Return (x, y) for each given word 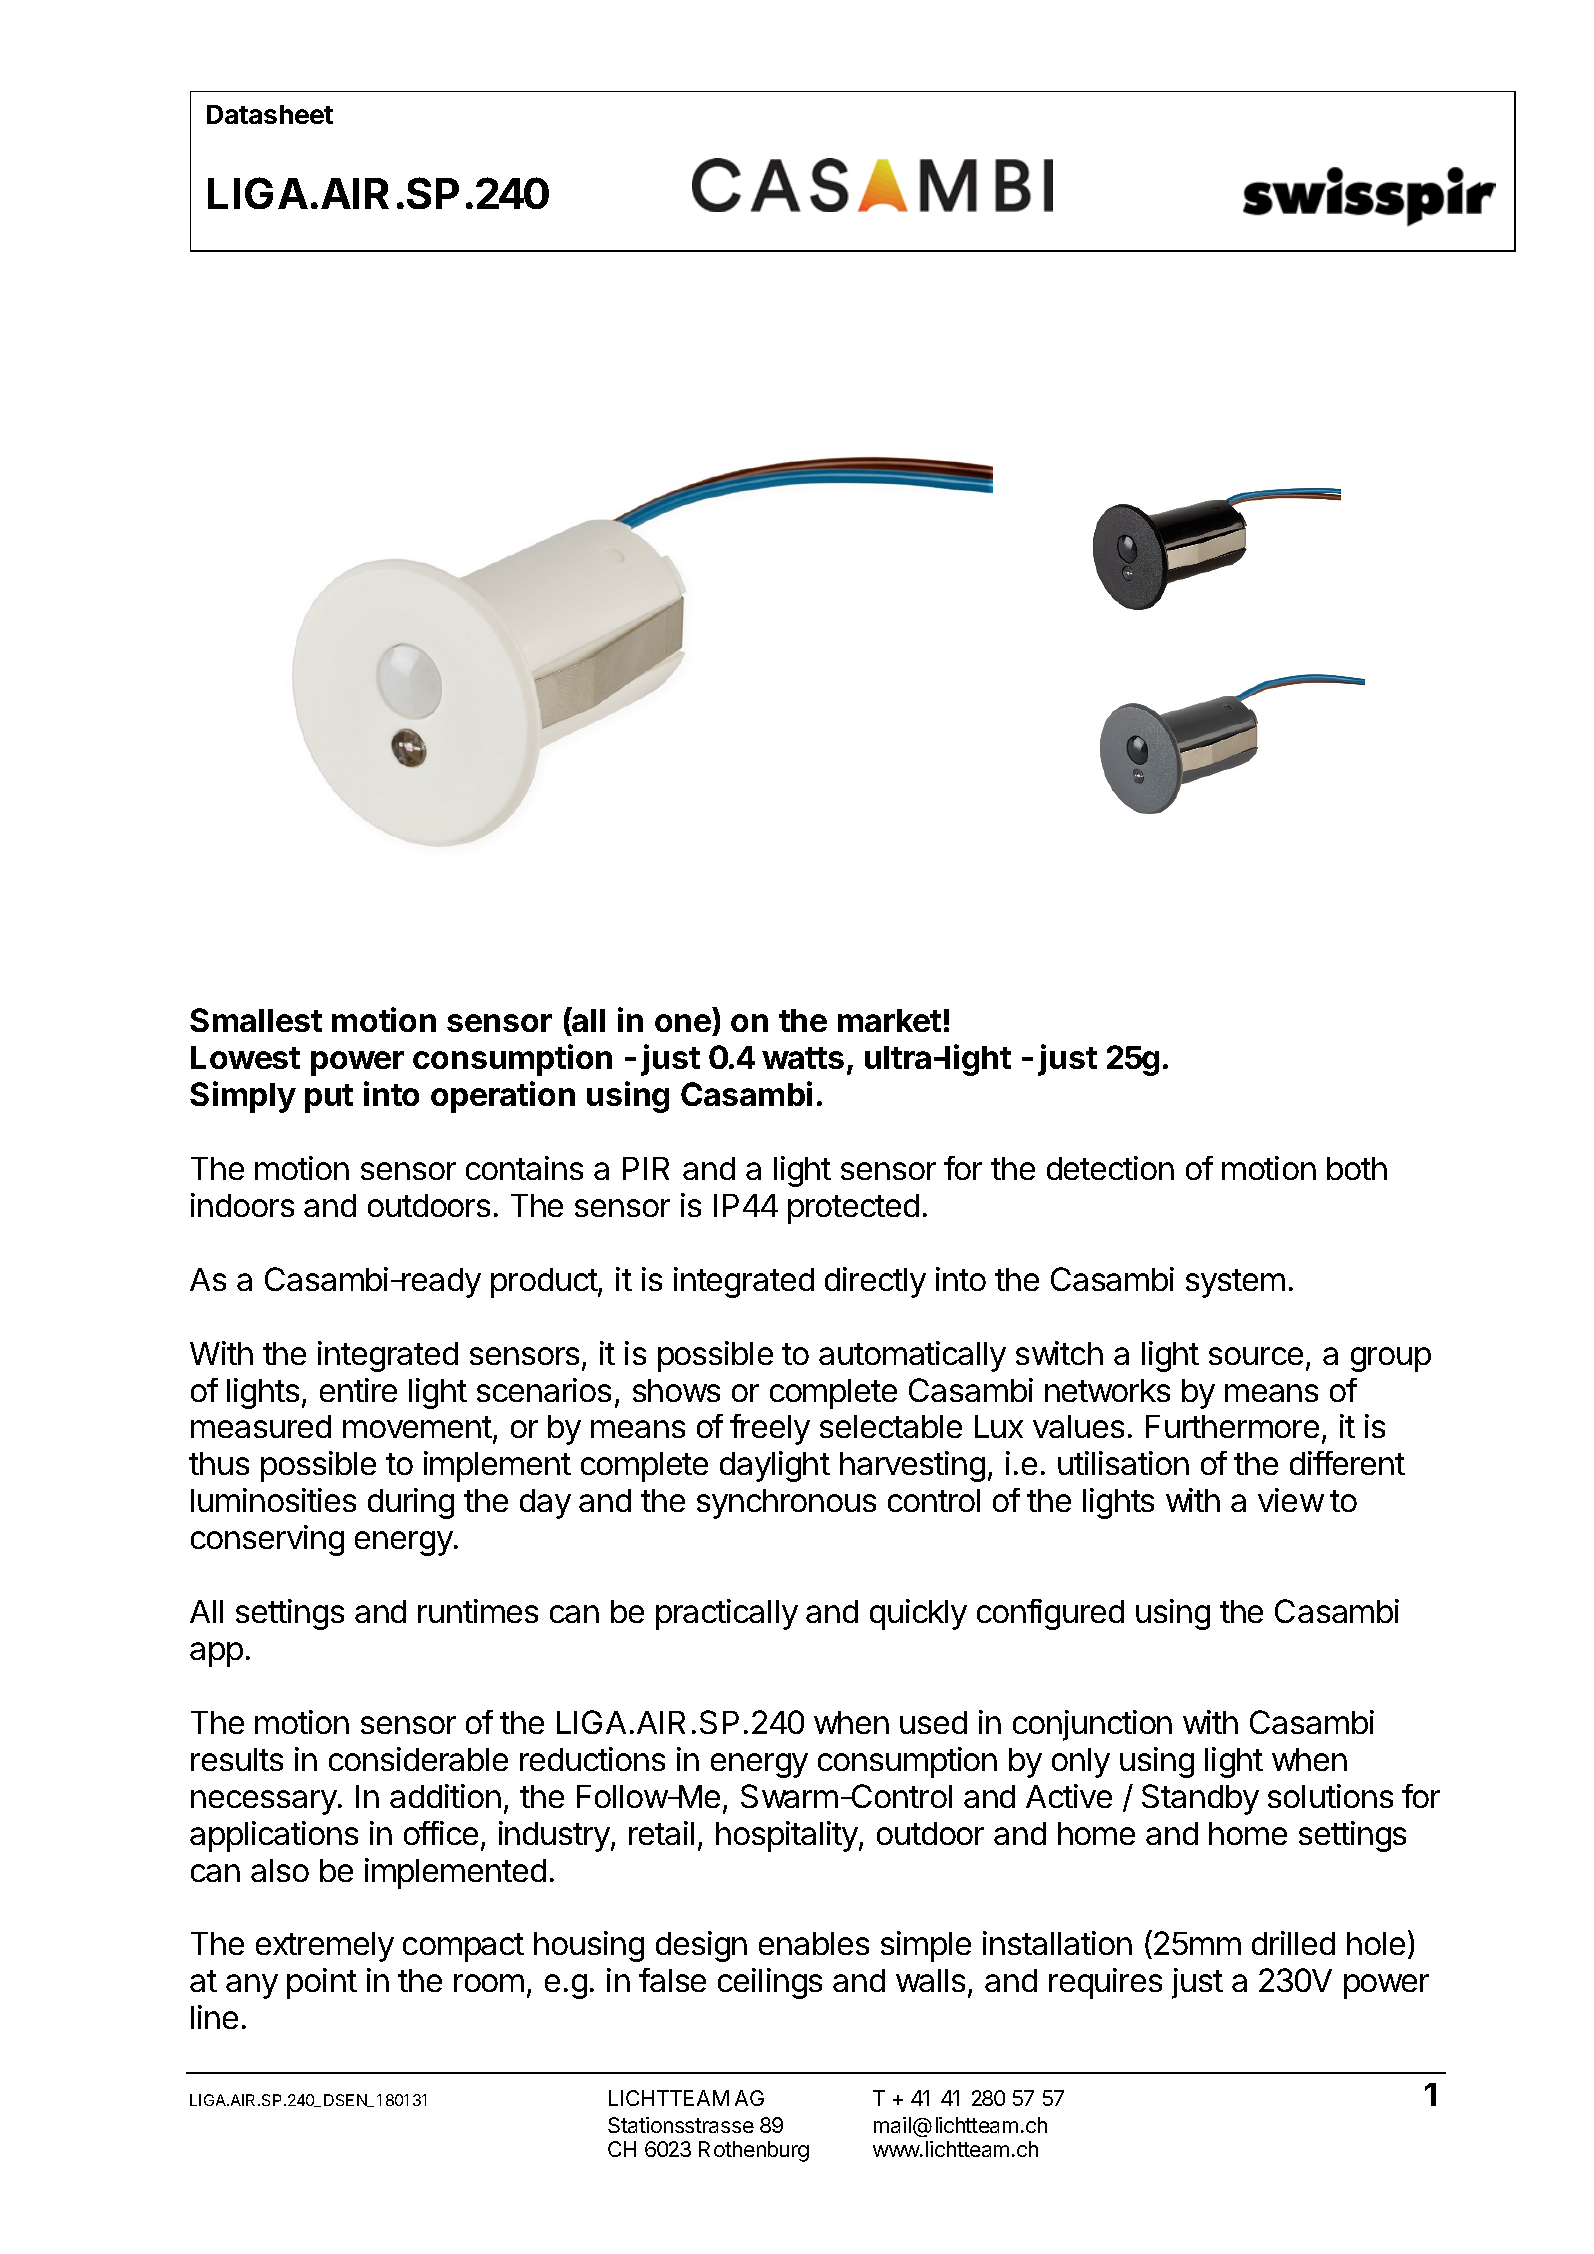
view (1291, 1500)
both (1357, 1168)
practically (727, 1614)
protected (853, 1209)
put (329, 1098)
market (889, 1020)
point (322, 1983)
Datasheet (270, 114)
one (683, 1023)
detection (1110, 1168)
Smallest (256, 1020)
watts (803, 1058)
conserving (267, 1540)
